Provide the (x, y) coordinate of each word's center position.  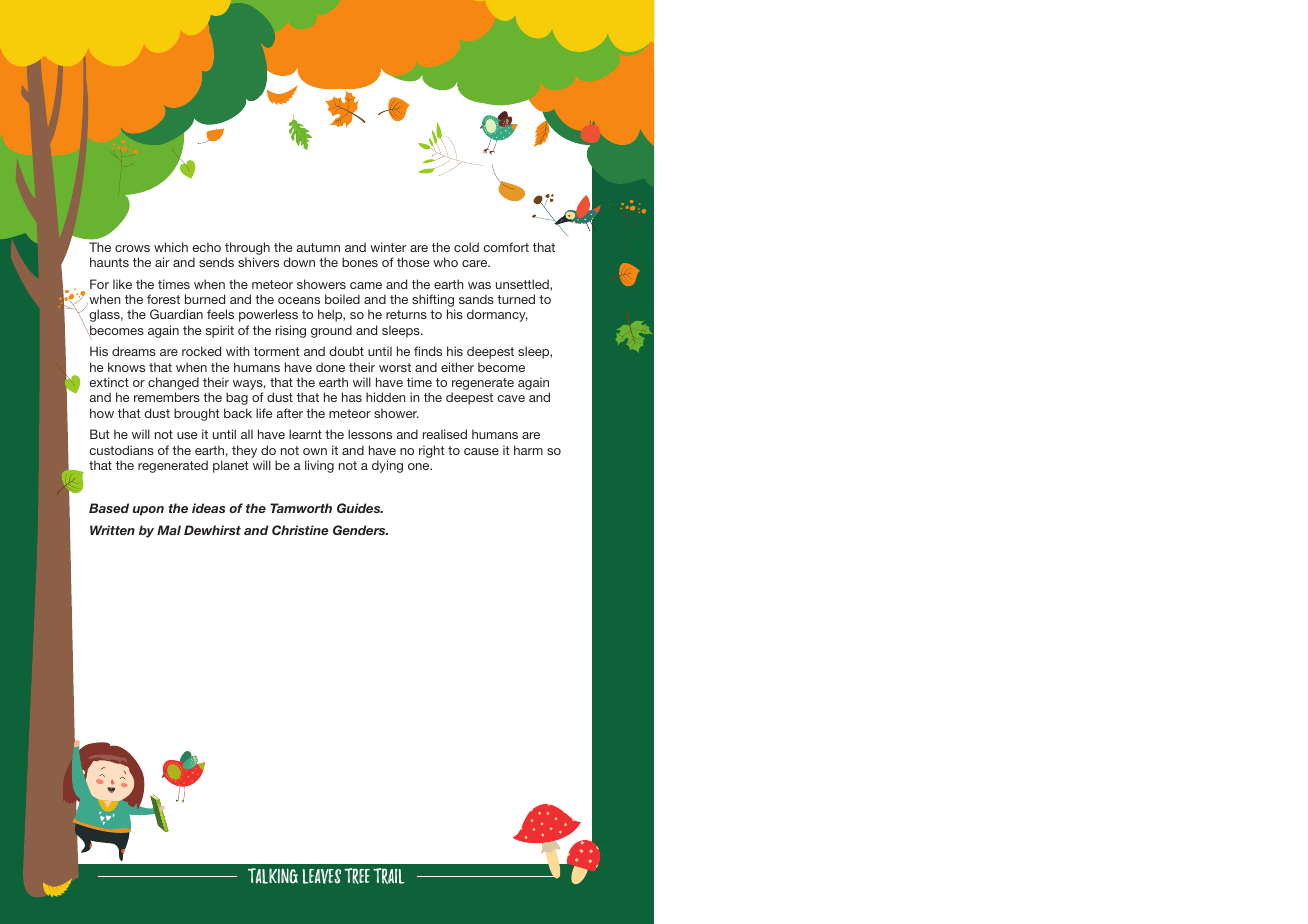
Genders (360, 530)
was (479, 285)
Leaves (321, 876)
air (162, 262)
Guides (360, 508)
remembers (167, 397)
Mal (169, 530)
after (289, 413)
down (299, 262)
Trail (388, 876)
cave (511, 398)
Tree (357, 876)
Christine (300, 530)
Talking (273, 876)
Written (112, 530)
